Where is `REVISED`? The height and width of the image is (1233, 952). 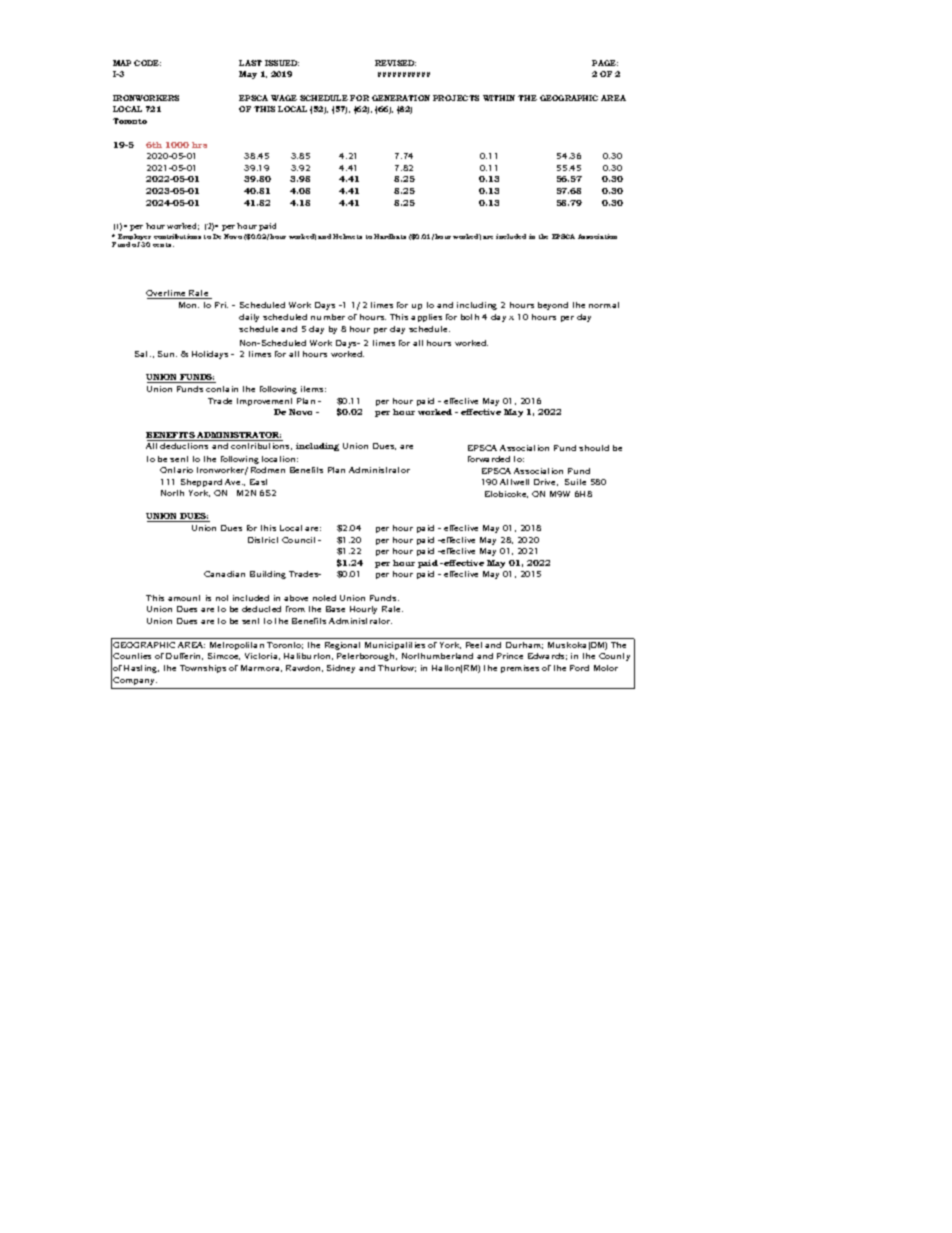 REVISED is located at coordinates (395, 63).
